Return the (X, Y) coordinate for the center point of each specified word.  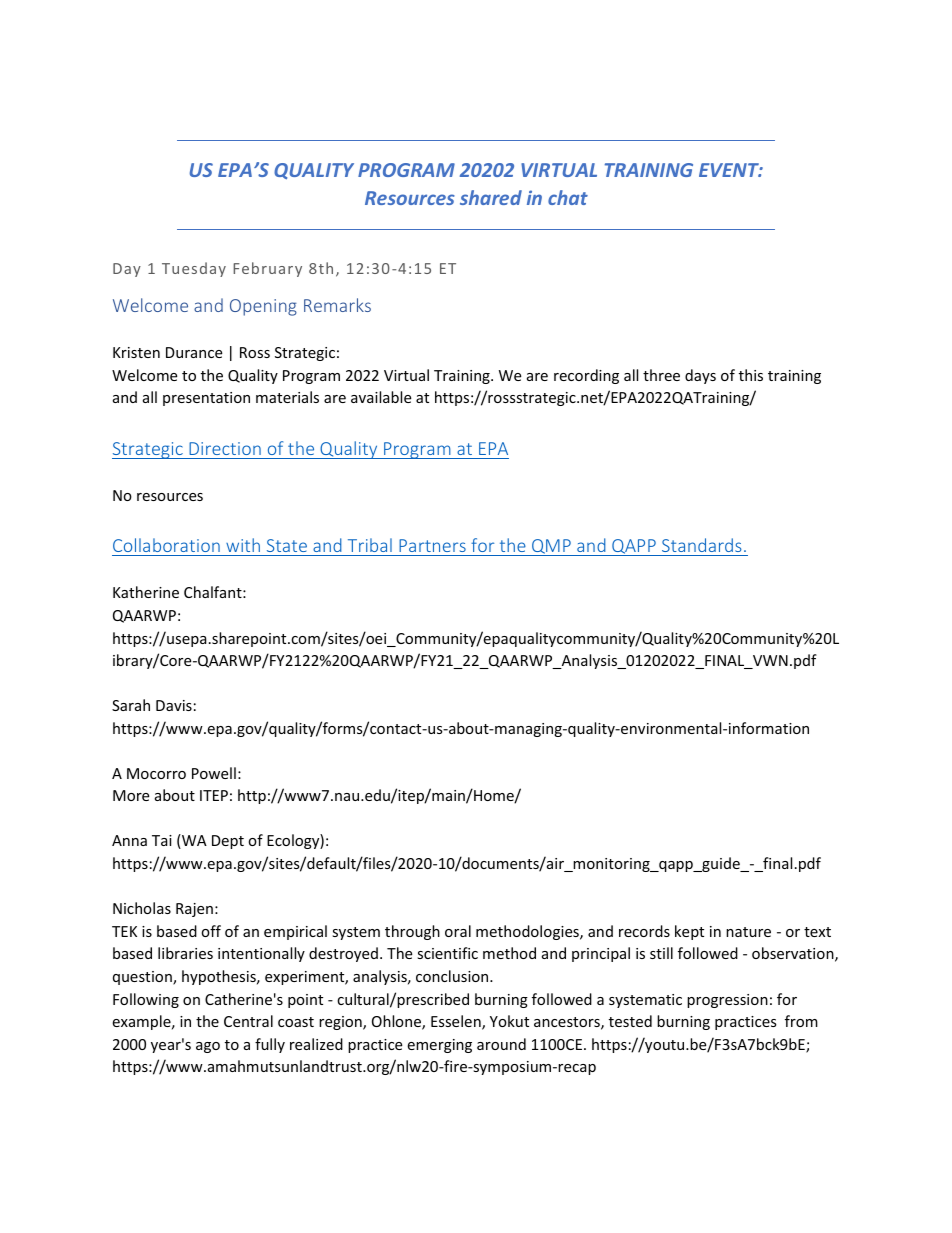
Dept (228, 842)
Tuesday (194, 269)
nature (748, 932)
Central (248, 1021)
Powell (214, 773)
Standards (702, 545)
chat (568, 197)
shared (491, 197)
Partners (432, 545)
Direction (225, 448)
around (501, 1044)
